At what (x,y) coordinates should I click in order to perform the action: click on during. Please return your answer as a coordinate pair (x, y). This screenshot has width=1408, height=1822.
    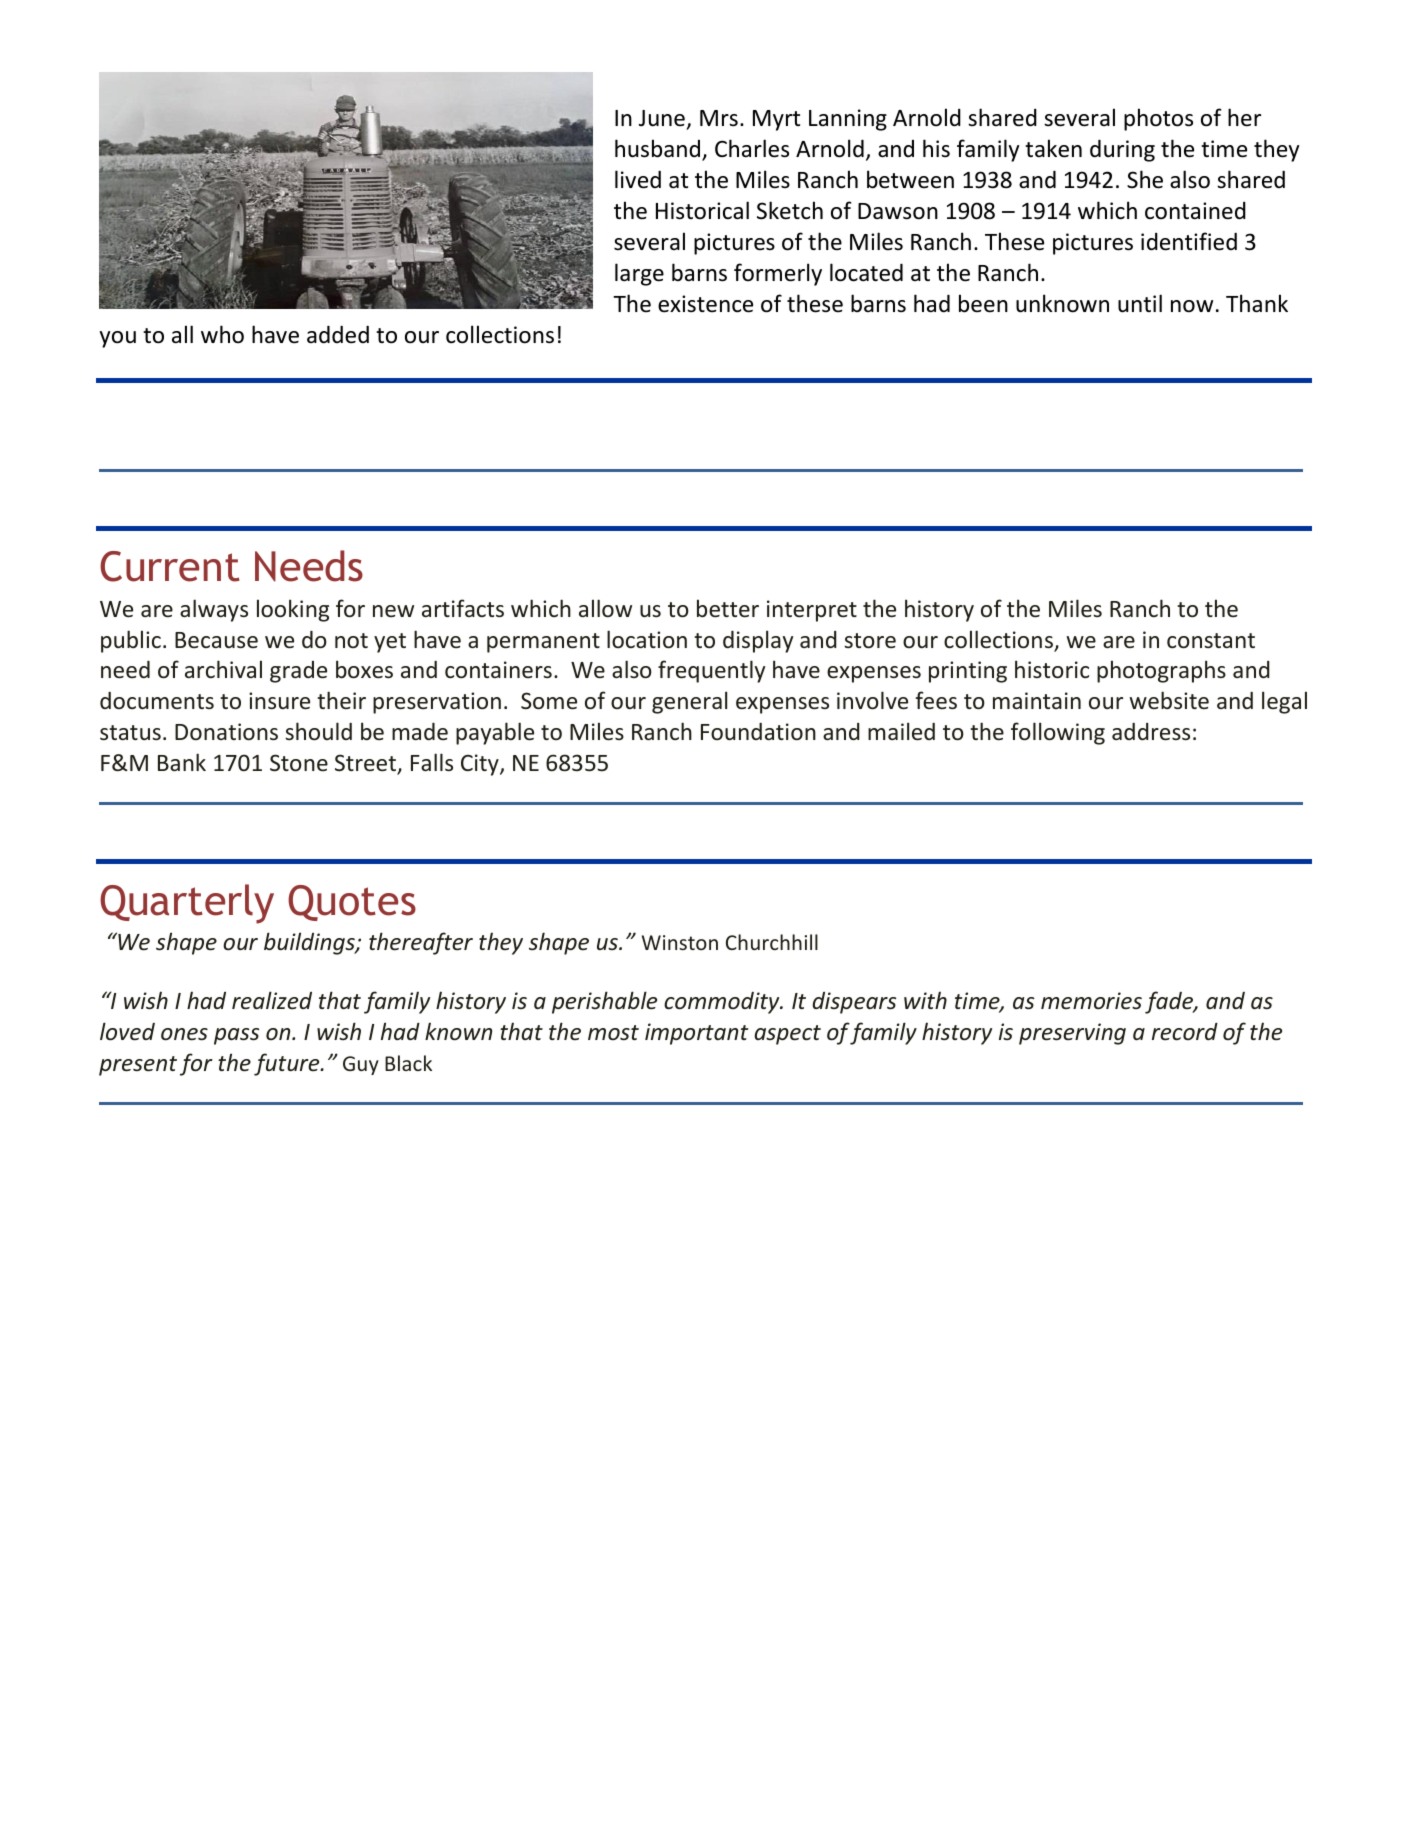
    Looking at the image, I should click on (1122, 150).
